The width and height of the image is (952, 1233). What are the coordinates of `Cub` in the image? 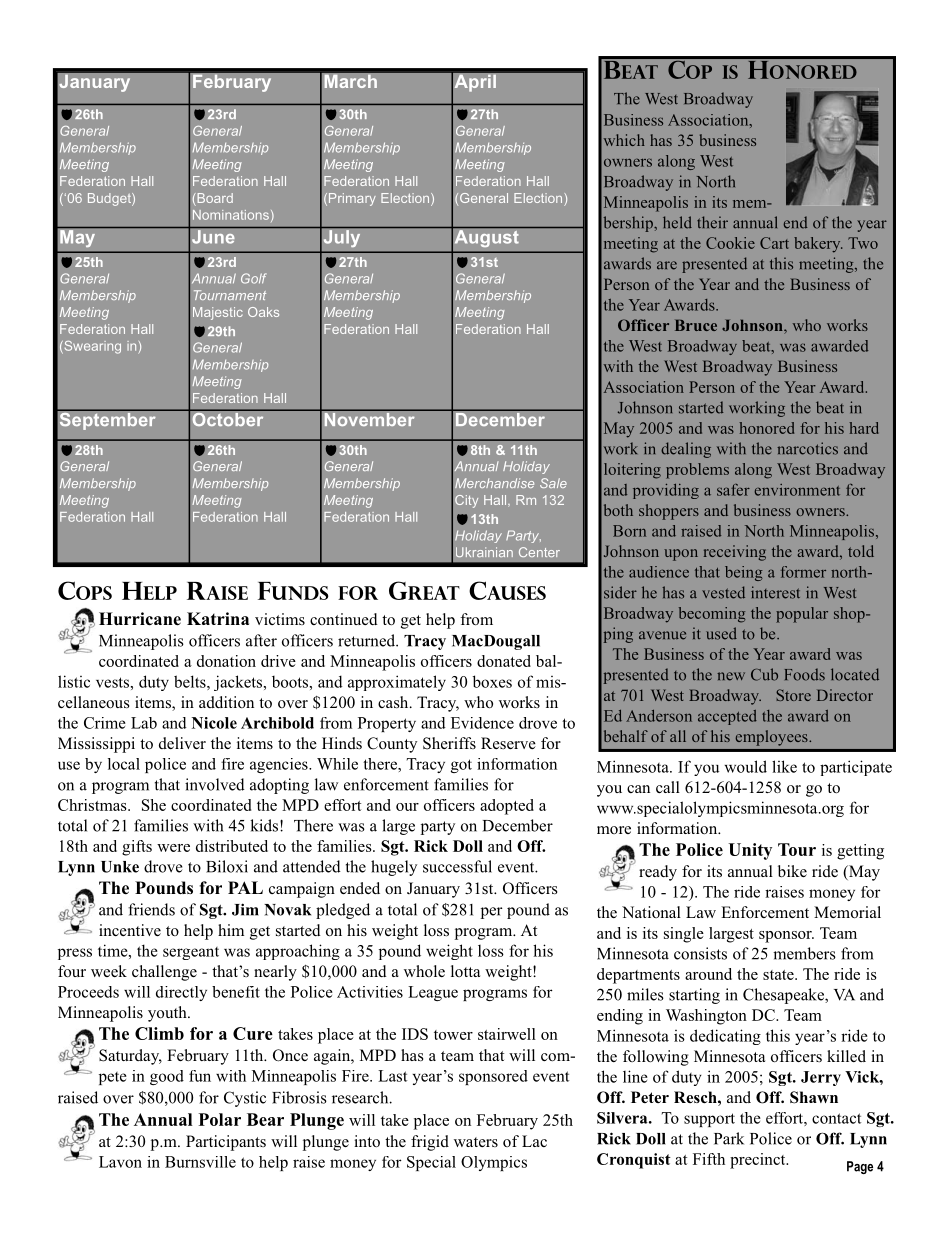 It's located at (764, 674).
